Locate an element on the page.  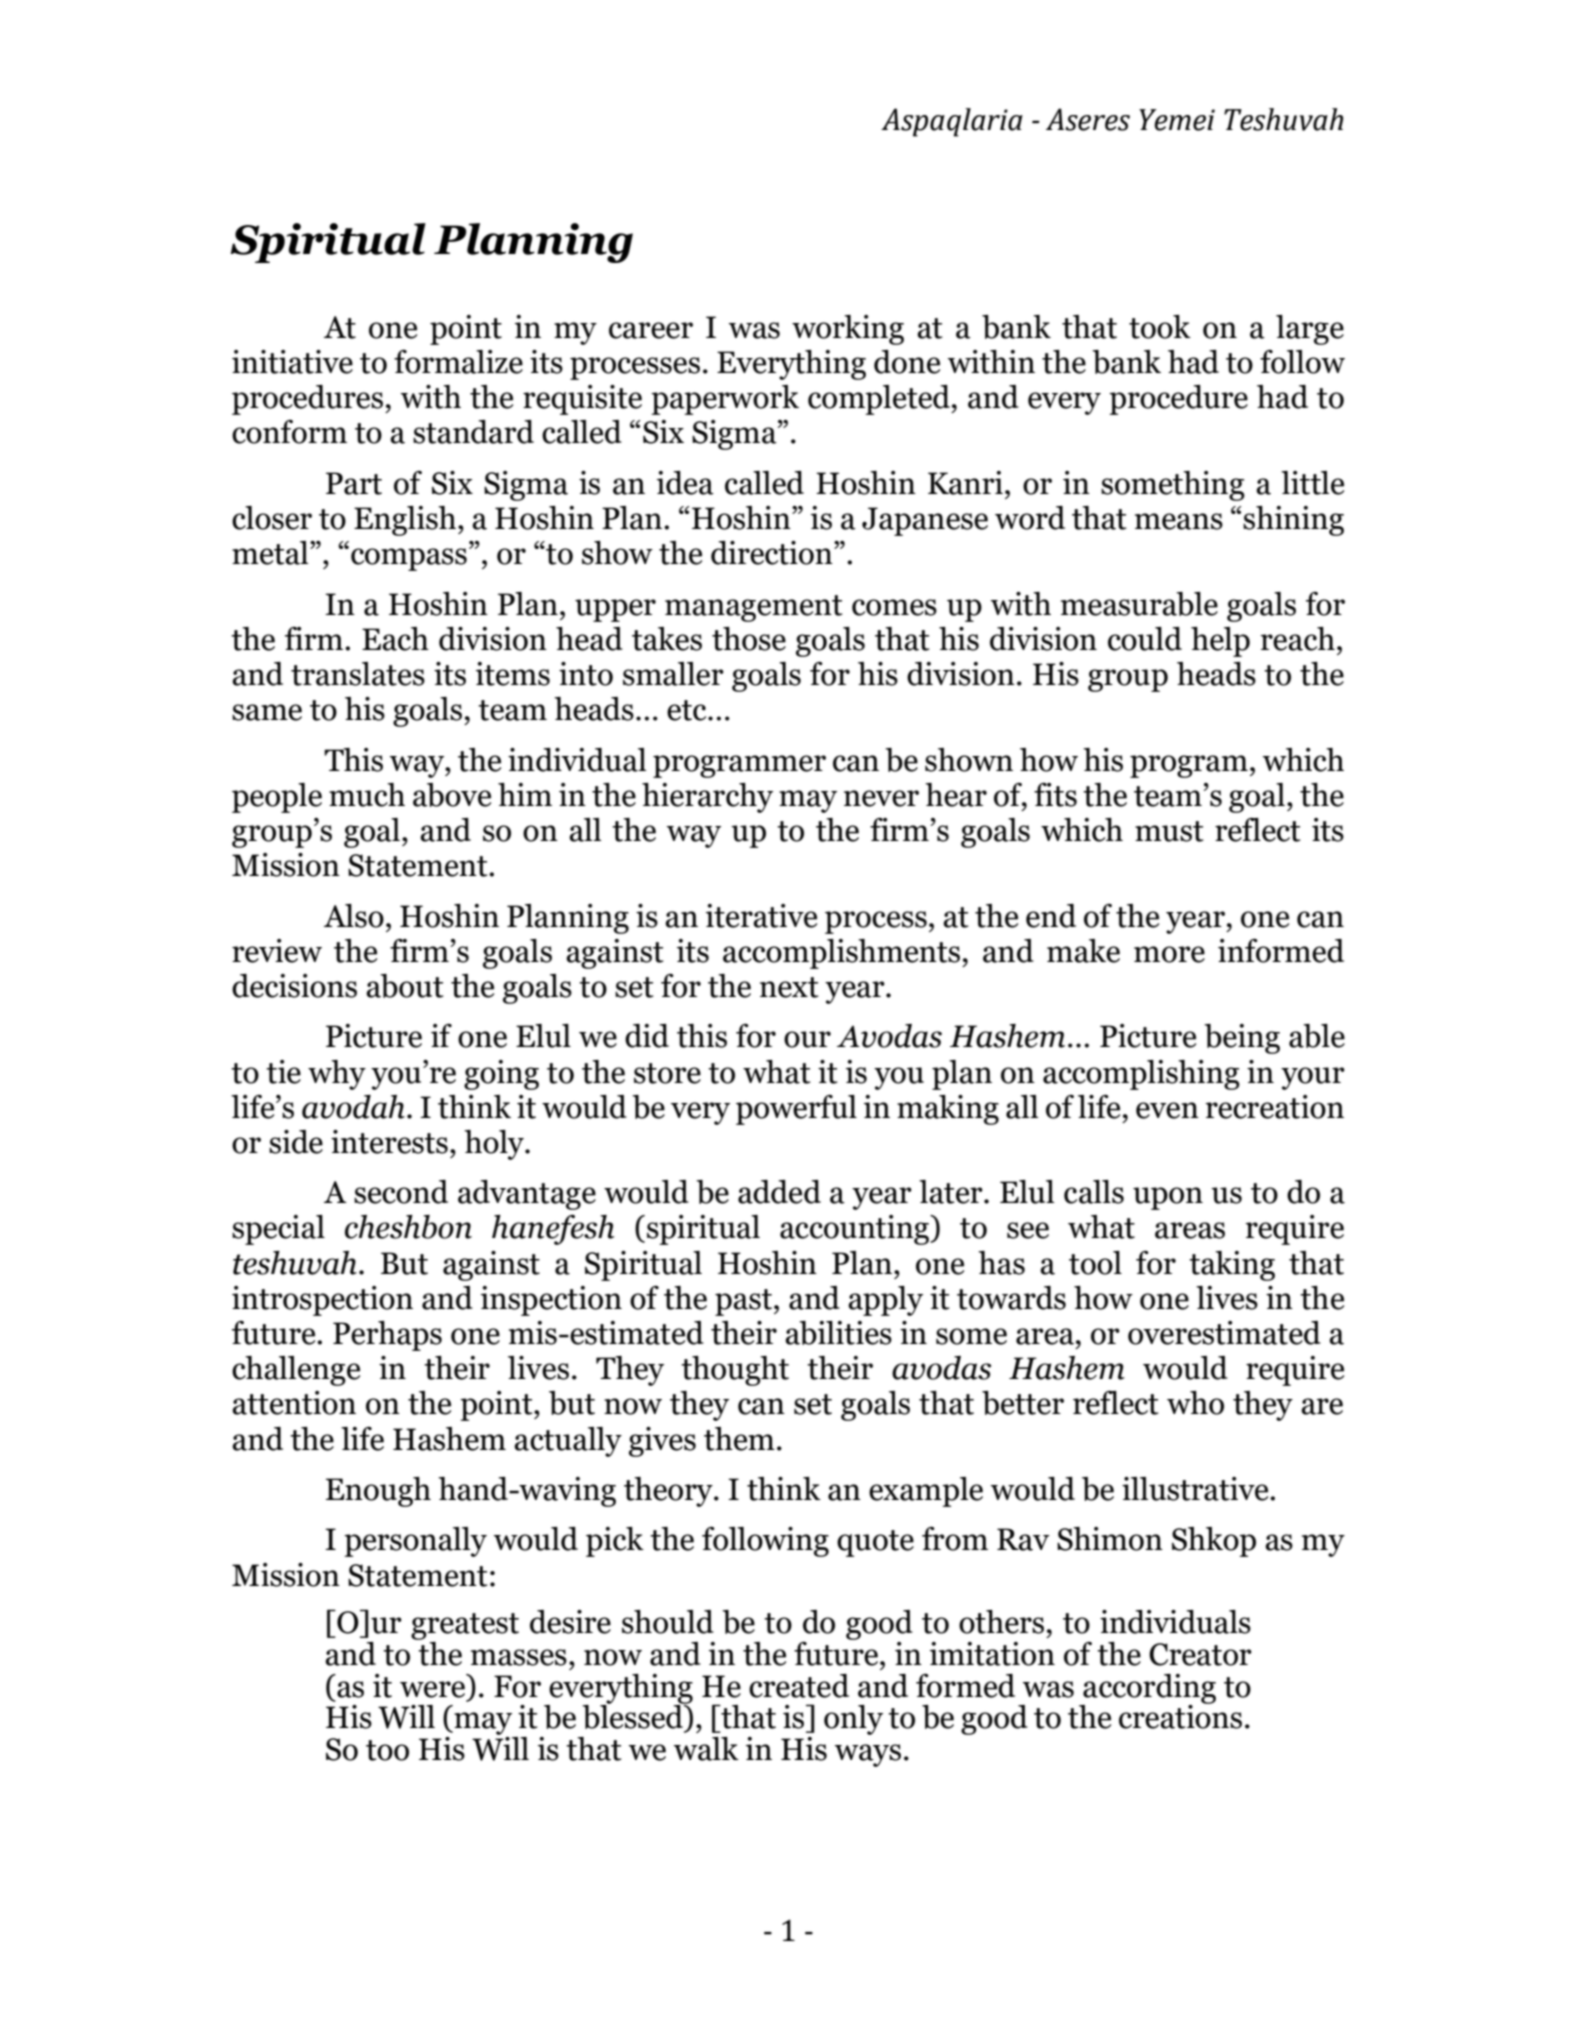
Yemei is located at coordinates (1177, 120).
